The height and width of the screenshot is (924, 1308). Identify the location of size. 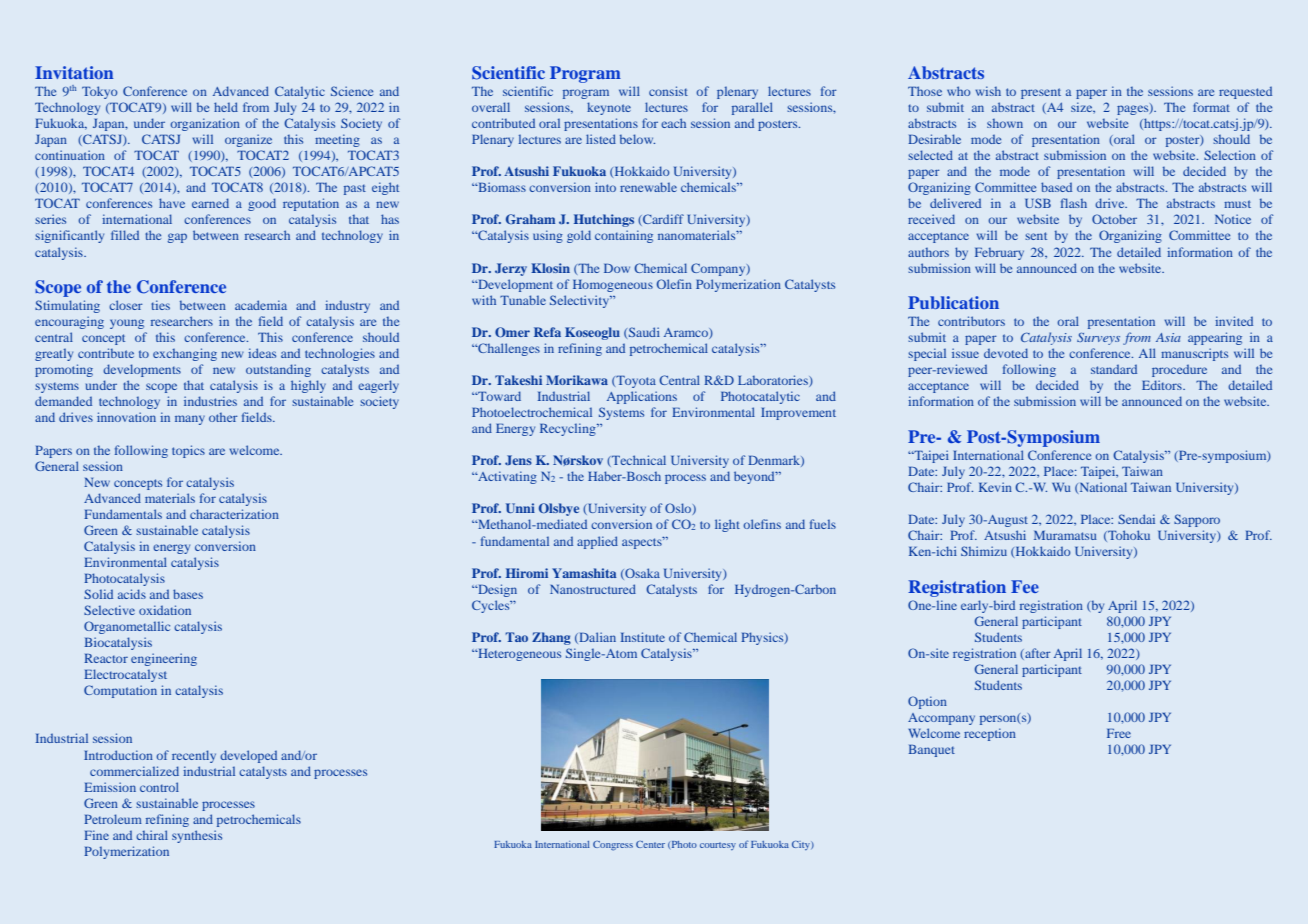
(1083, 107).
